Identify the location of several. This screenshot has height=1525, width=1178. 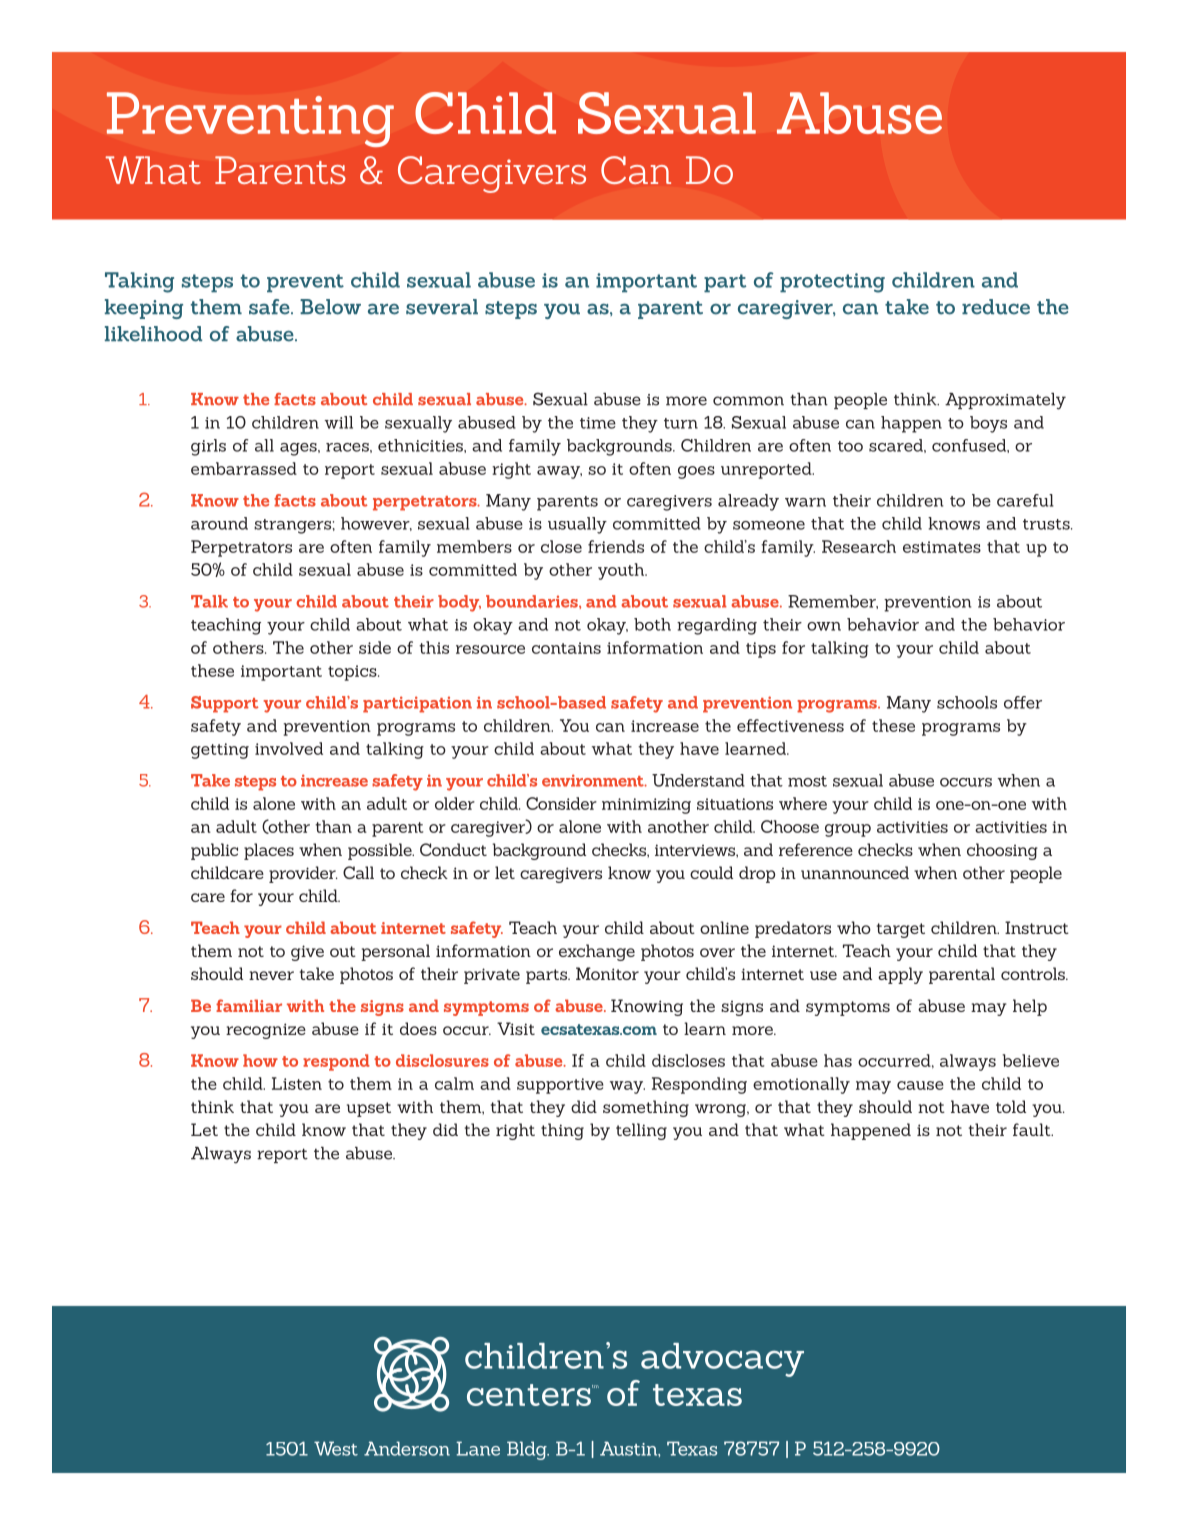
(442, 307).
